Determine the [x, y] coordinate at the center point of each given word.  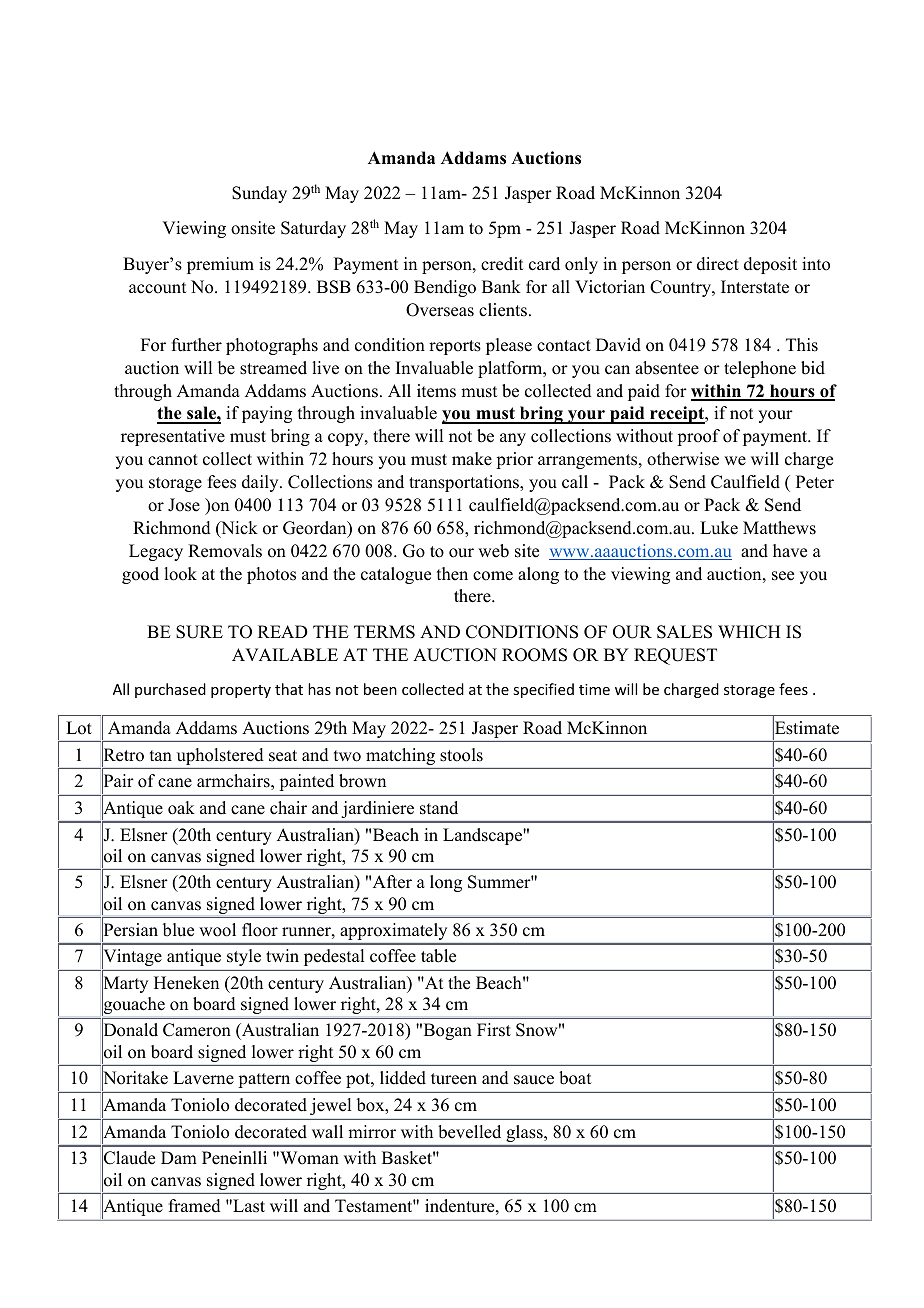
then [452, 574]
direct [718, 264]
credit [502, 264]
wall [327, 1131]
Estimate [806, 728]
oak [181, 808]
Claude [128, 1158]
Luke [719, 528]
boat [575, 1078]
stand [439, 808]
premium [220, 265]
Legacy [156, 552]
